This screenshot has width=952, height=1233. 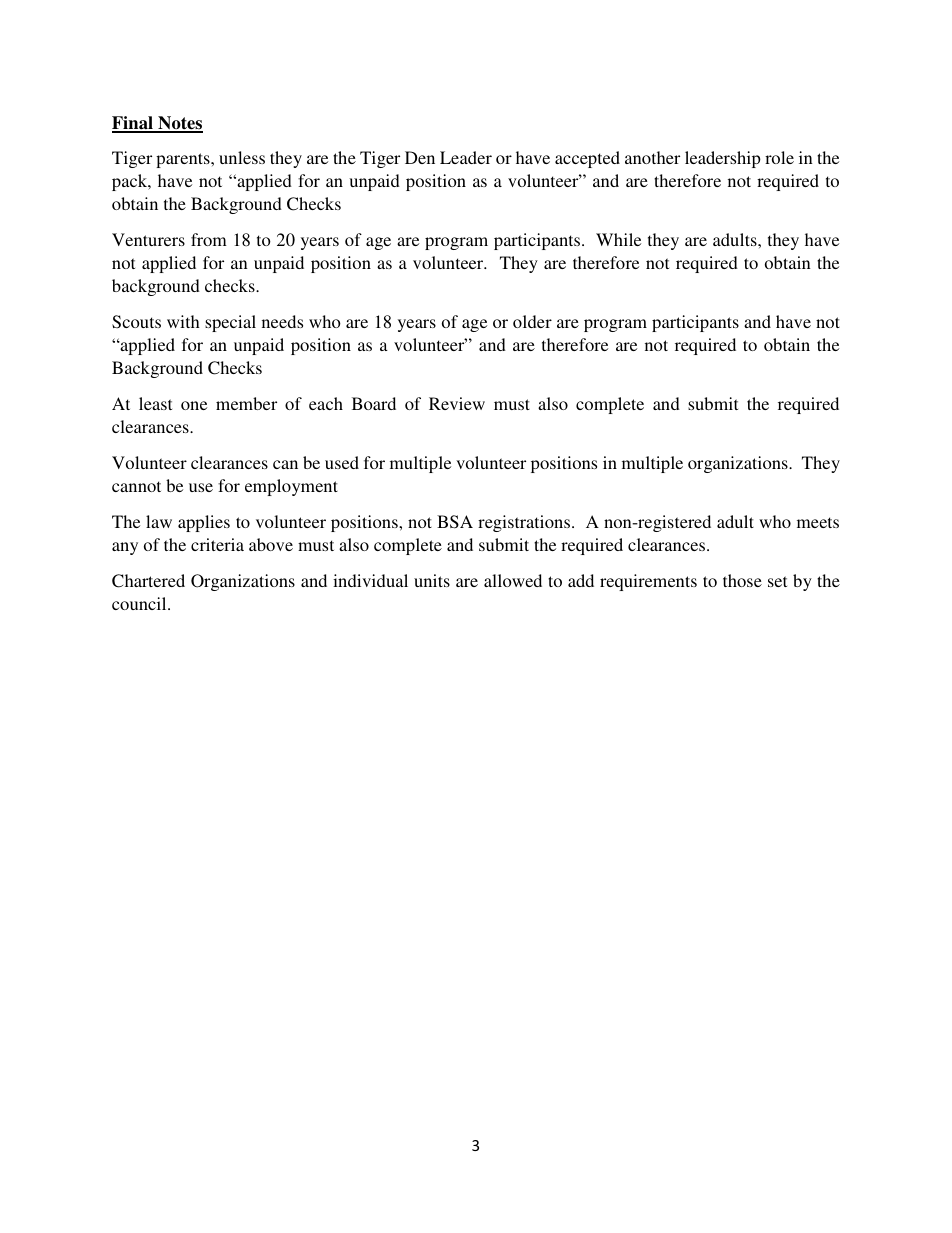 What do you see at coordinates (432, 580) in the screenshot?
I see `units` at bounding box center [432, 580].
